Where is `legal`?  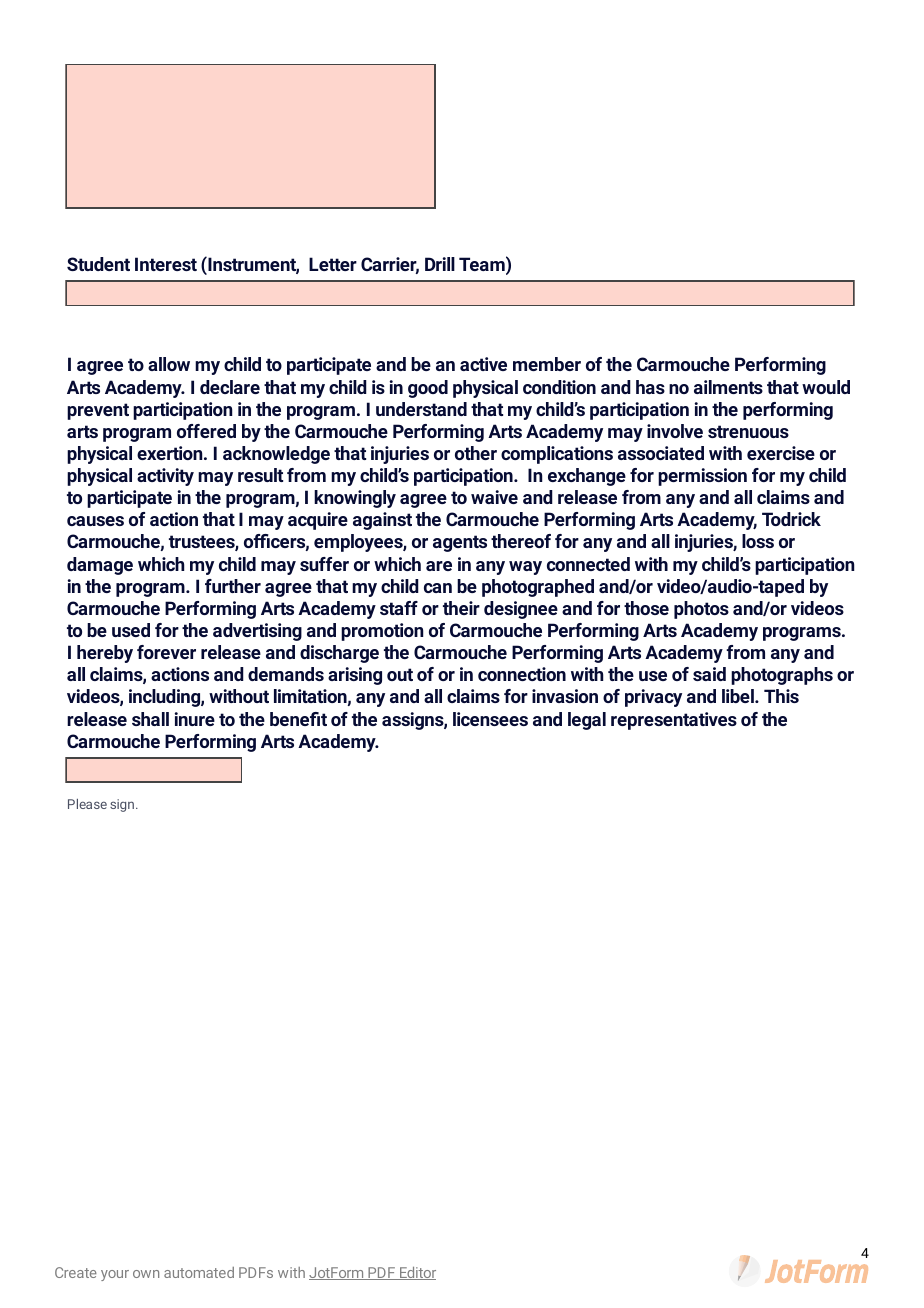 legal is located at coordinates (587, 721).
